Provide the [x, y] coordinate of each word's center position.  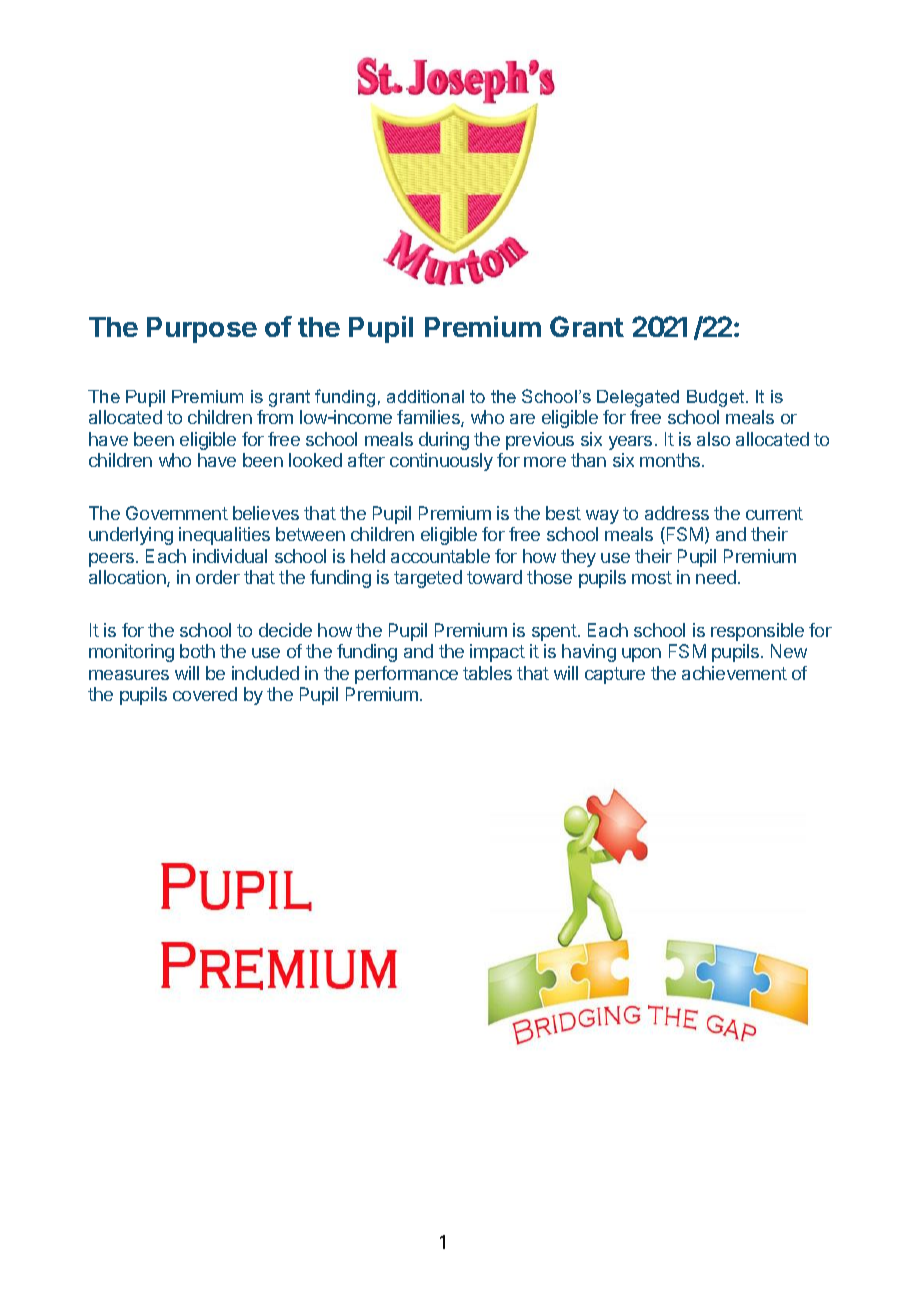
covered [205, 694]
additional [425, 396]
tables [487, 673]
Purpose [202, 330]
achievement [734, 673]
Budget [717, 398]
